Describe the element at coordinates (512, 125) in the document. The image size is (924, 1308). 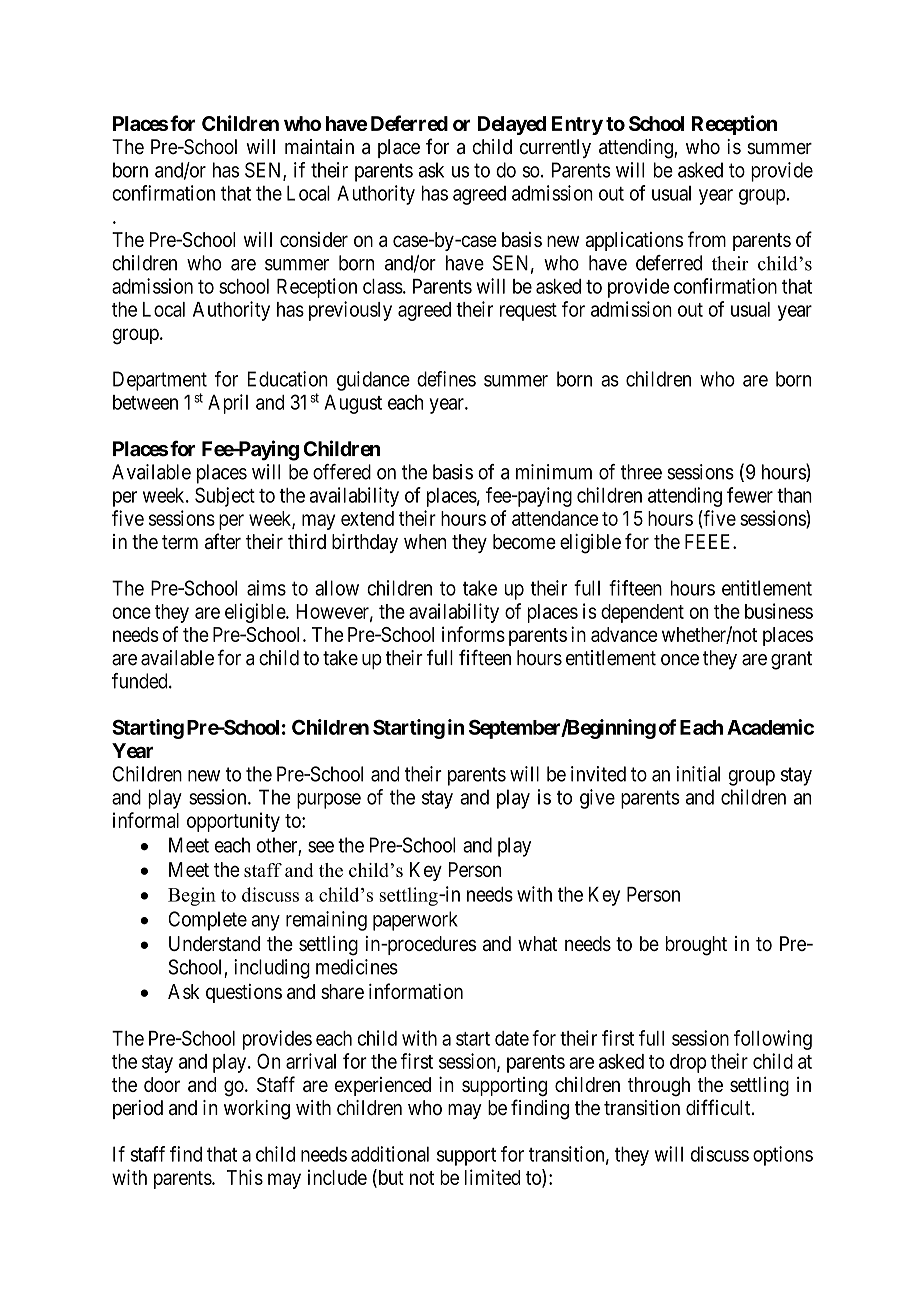
I see `Delayed` at that location.
